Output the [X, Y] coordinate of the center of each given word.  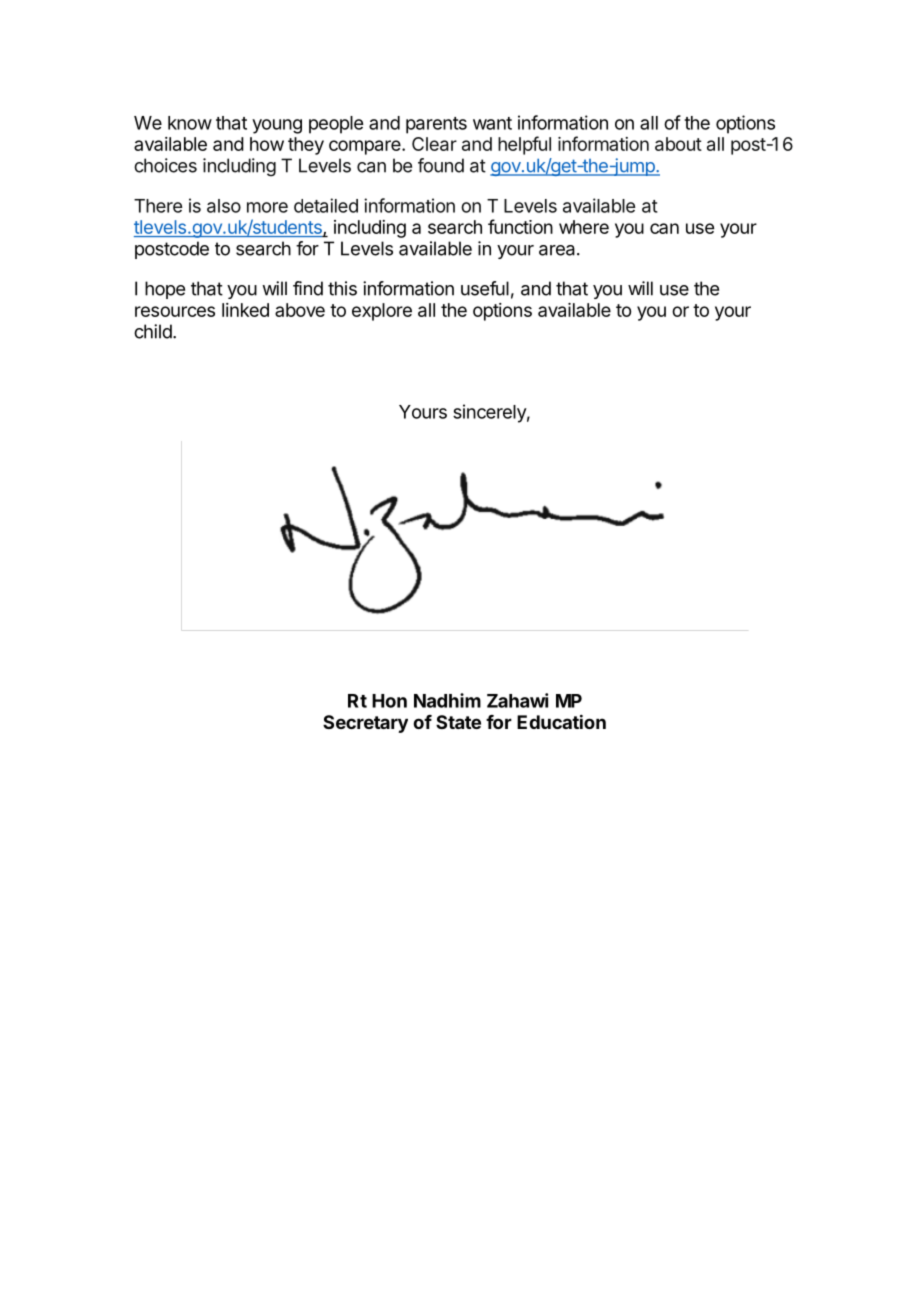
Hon [389, 701]
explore [382, 312]
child [153, 331]
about [678, 144]
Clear [434, 144]
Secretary [365, 724]
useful [485, 288]
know [190, 123]
